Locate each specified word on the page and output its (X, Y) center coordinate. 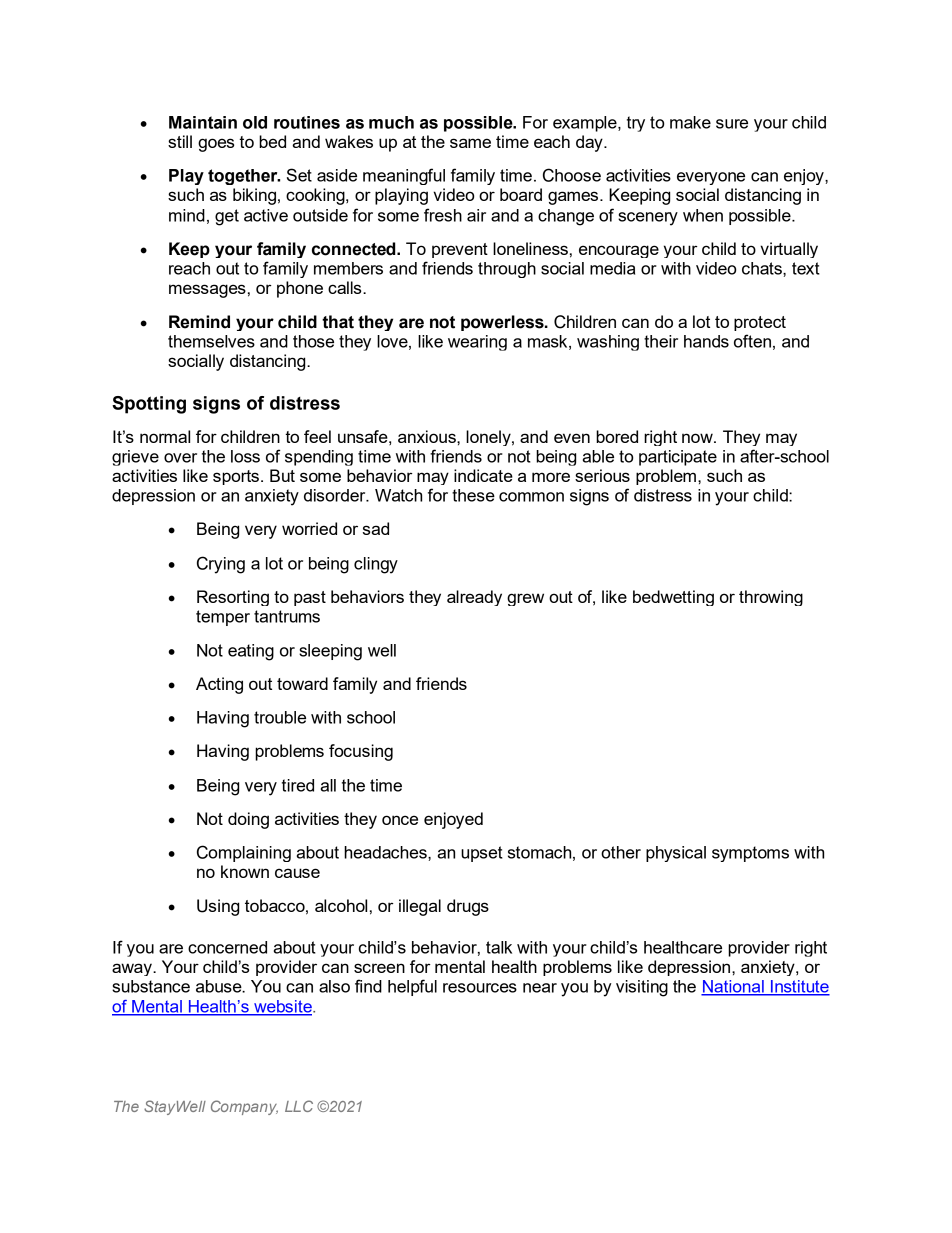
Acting (219, 685)
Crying (221, 565)
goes (216, 145)
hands (706, 341)
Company (244, 1107)
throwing (771, 598)
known (245, 871)
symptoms (750, 854)
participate (678, 458)
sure (732, 124)
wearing (477, 343)
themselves (211, 341)
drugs (468, 907)
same (470, 143)
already (474, 598)
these (473, 495)
